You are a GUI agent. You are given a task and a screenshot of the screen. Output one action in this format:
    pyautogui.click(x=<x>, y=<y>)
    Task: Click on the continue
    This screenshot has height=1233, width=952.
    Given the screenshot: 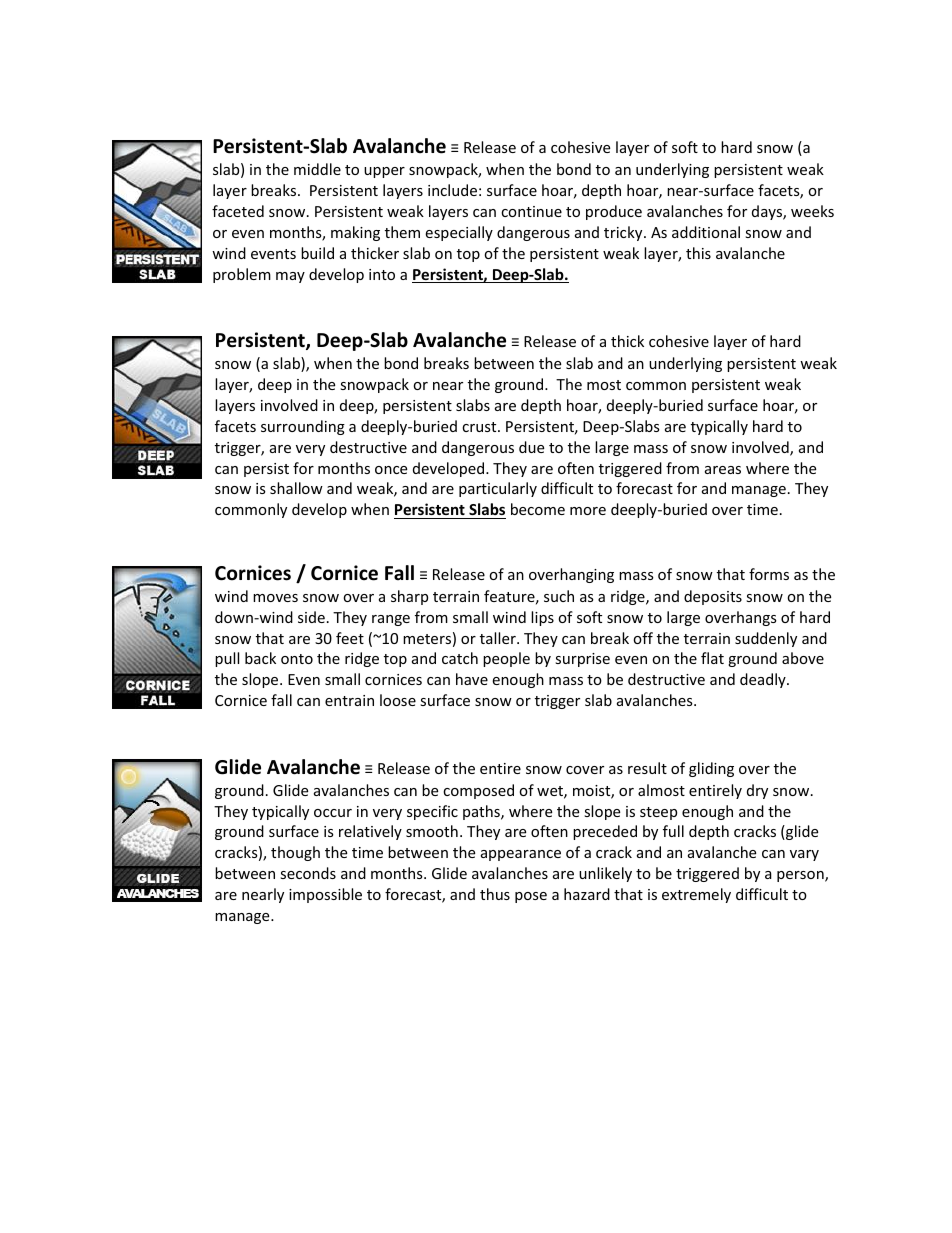 What is the action you would take?
    pyautogui.click(x=531, y=211)
